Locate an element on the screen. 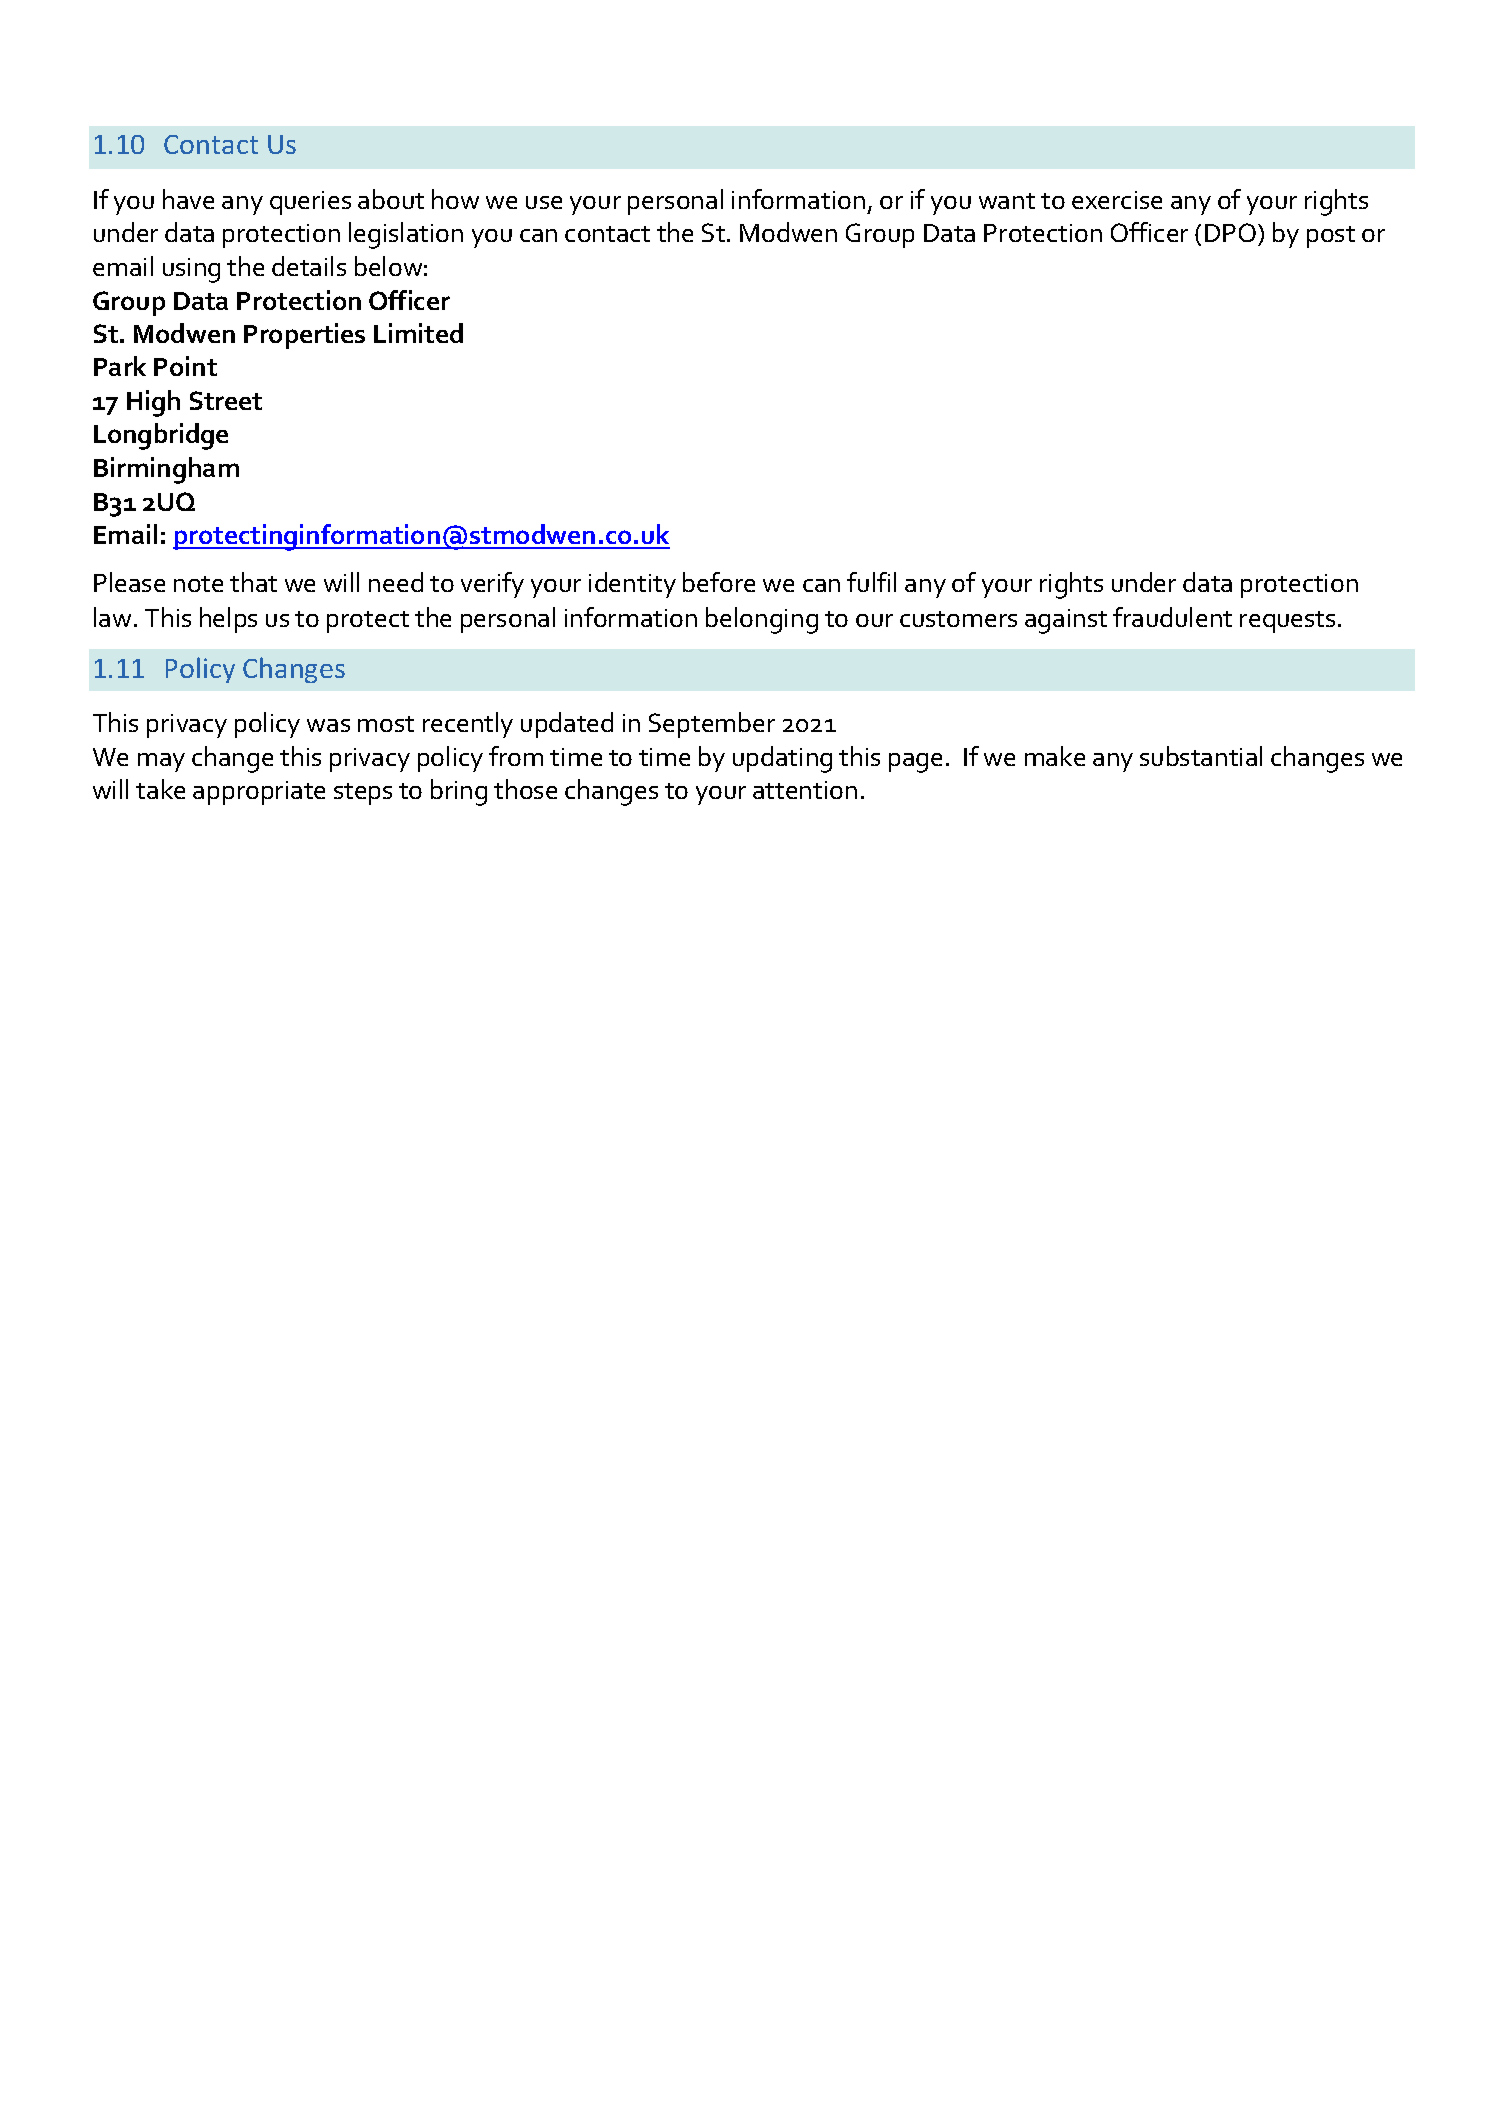  substantial is located at coordinates (1201, 756).
